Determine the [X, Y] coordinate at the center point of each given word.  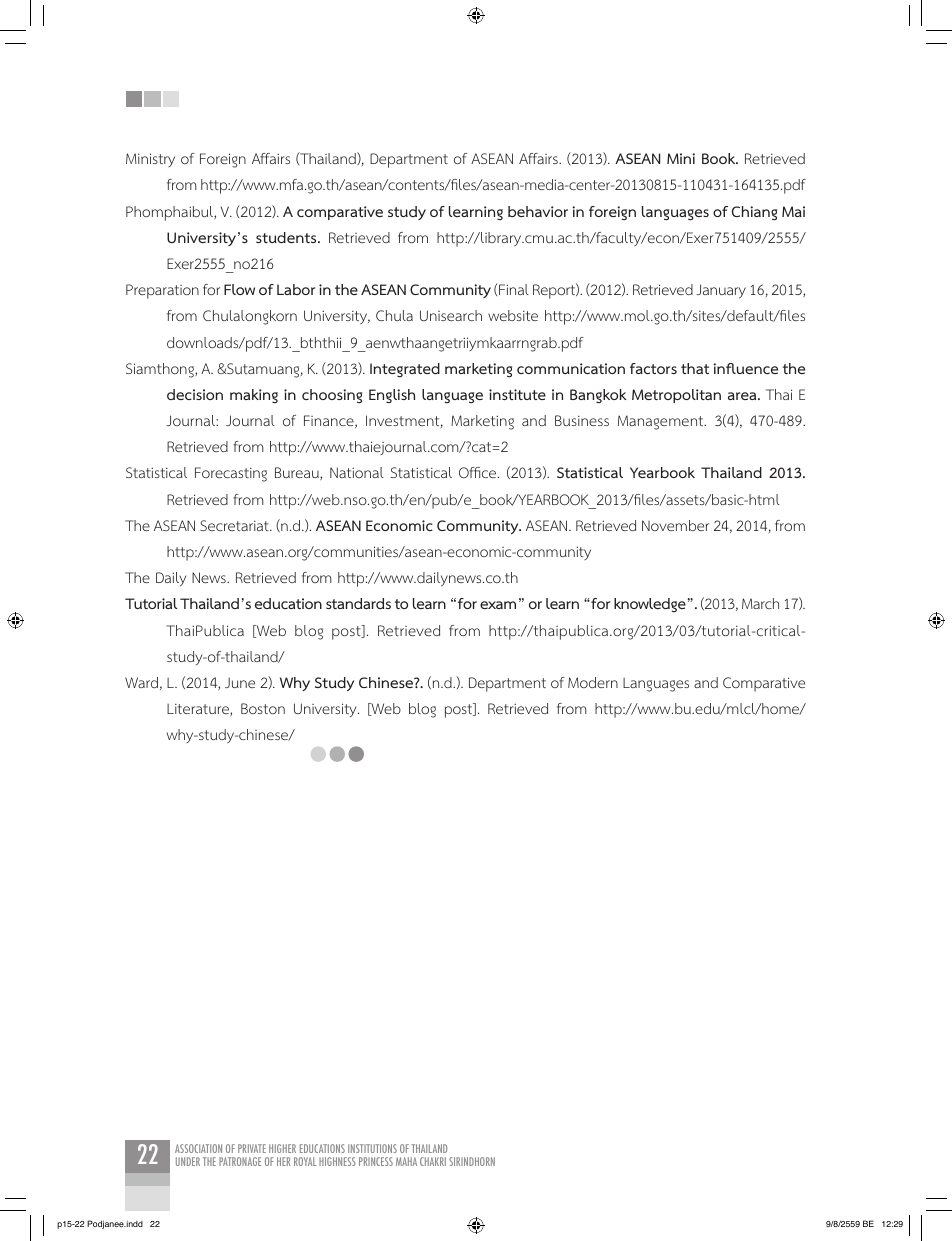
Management [662, 422]
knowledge [650, 605]
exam [498, 605]
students [287, 237]
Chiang [754, 213]
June [240, 682]
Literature [199, 710]
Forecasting [231, 474]
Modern [593, 682]
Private [252, 1148]
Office [479, 472]
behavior [538, 211]
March [760, 603]
